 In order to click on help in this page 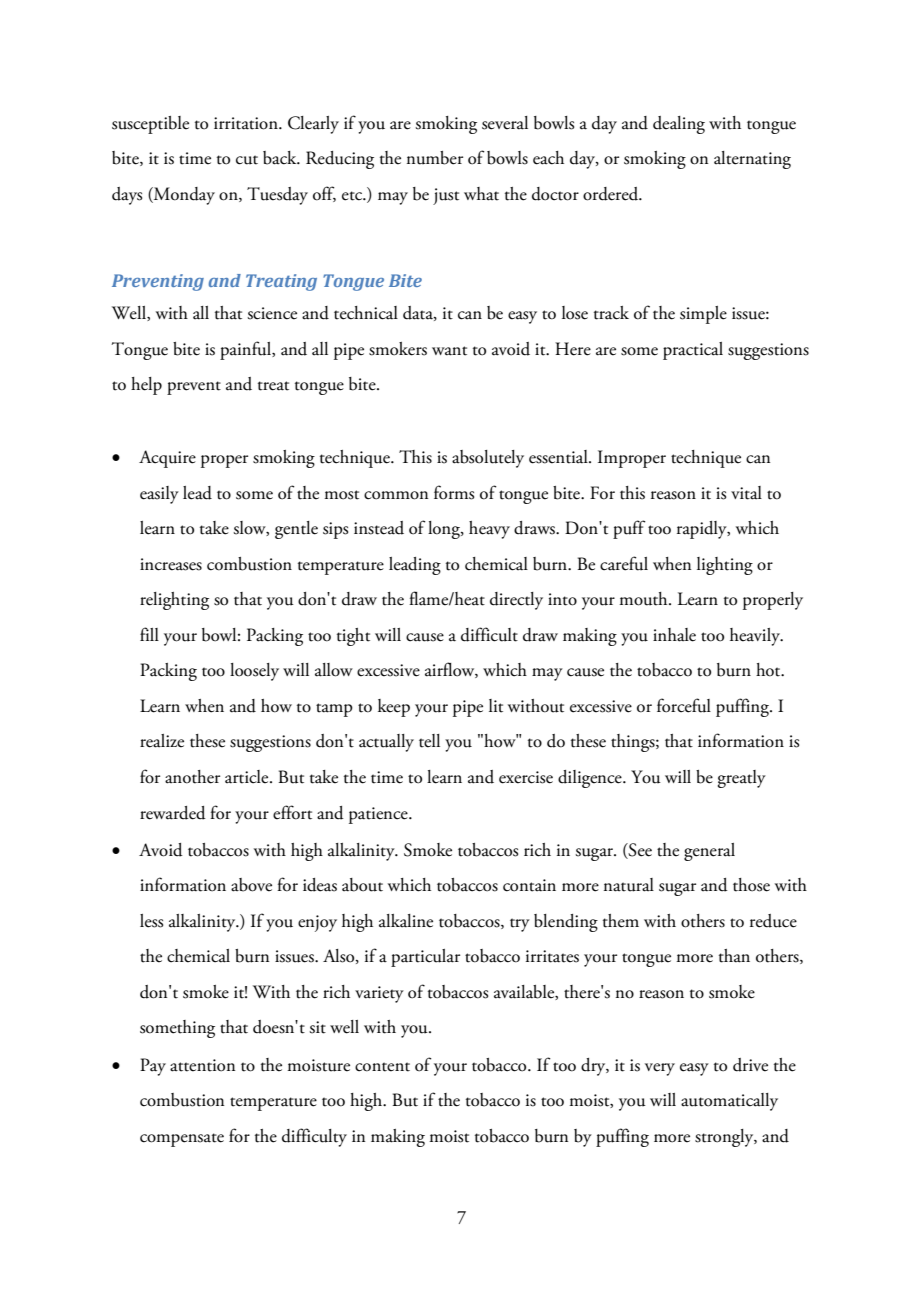, I will do `click(146, 386)`.
